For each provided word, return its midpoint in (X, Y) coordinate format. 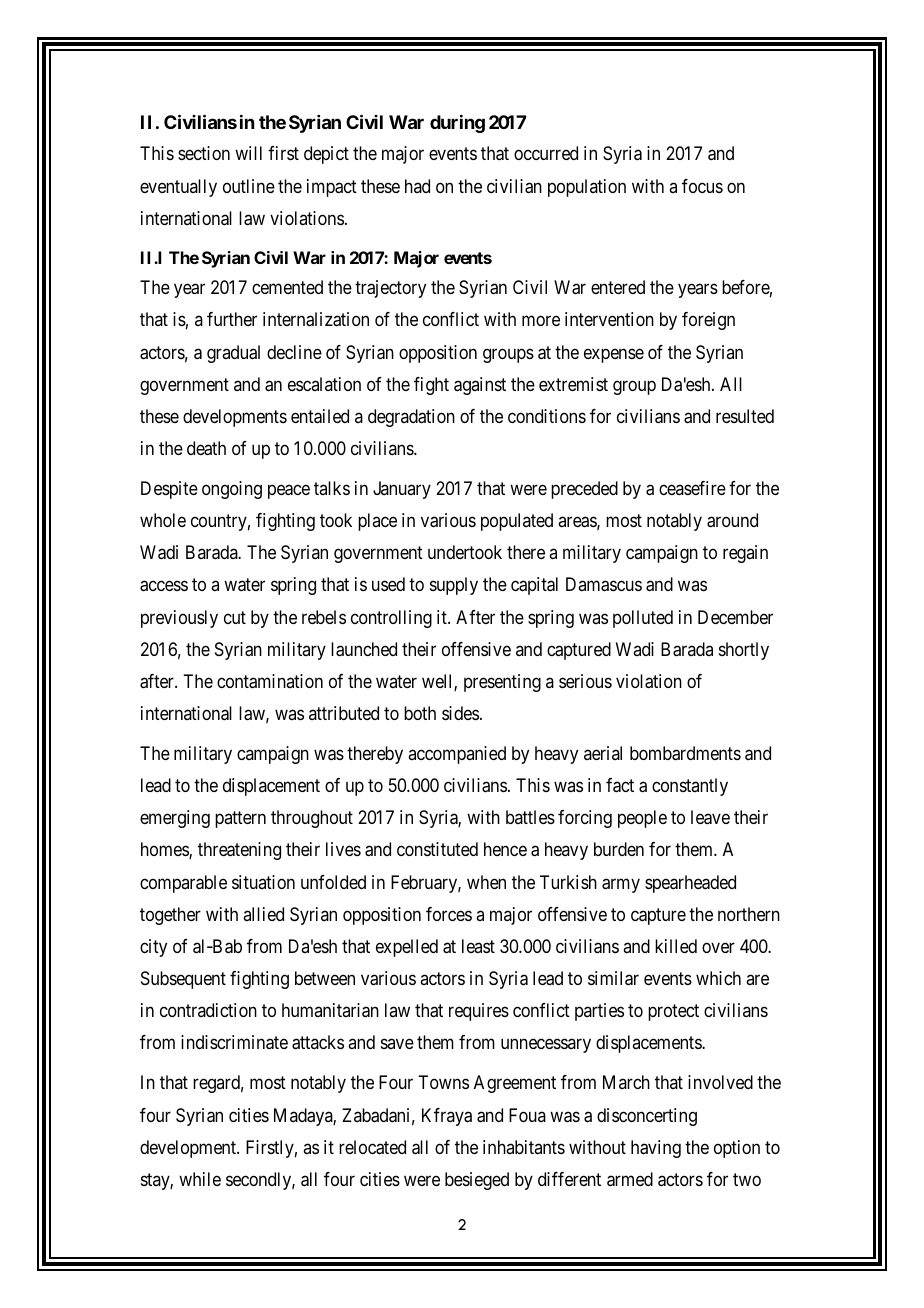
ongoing (232, 490)
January (402, 490)
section (204, 153)
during (457, 124)
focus (702, 186)
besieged (477, 1181)
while (200, 1179)
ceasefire (692, 488)
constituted (437, 849)
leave (710, 817)
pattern (240, 820)
